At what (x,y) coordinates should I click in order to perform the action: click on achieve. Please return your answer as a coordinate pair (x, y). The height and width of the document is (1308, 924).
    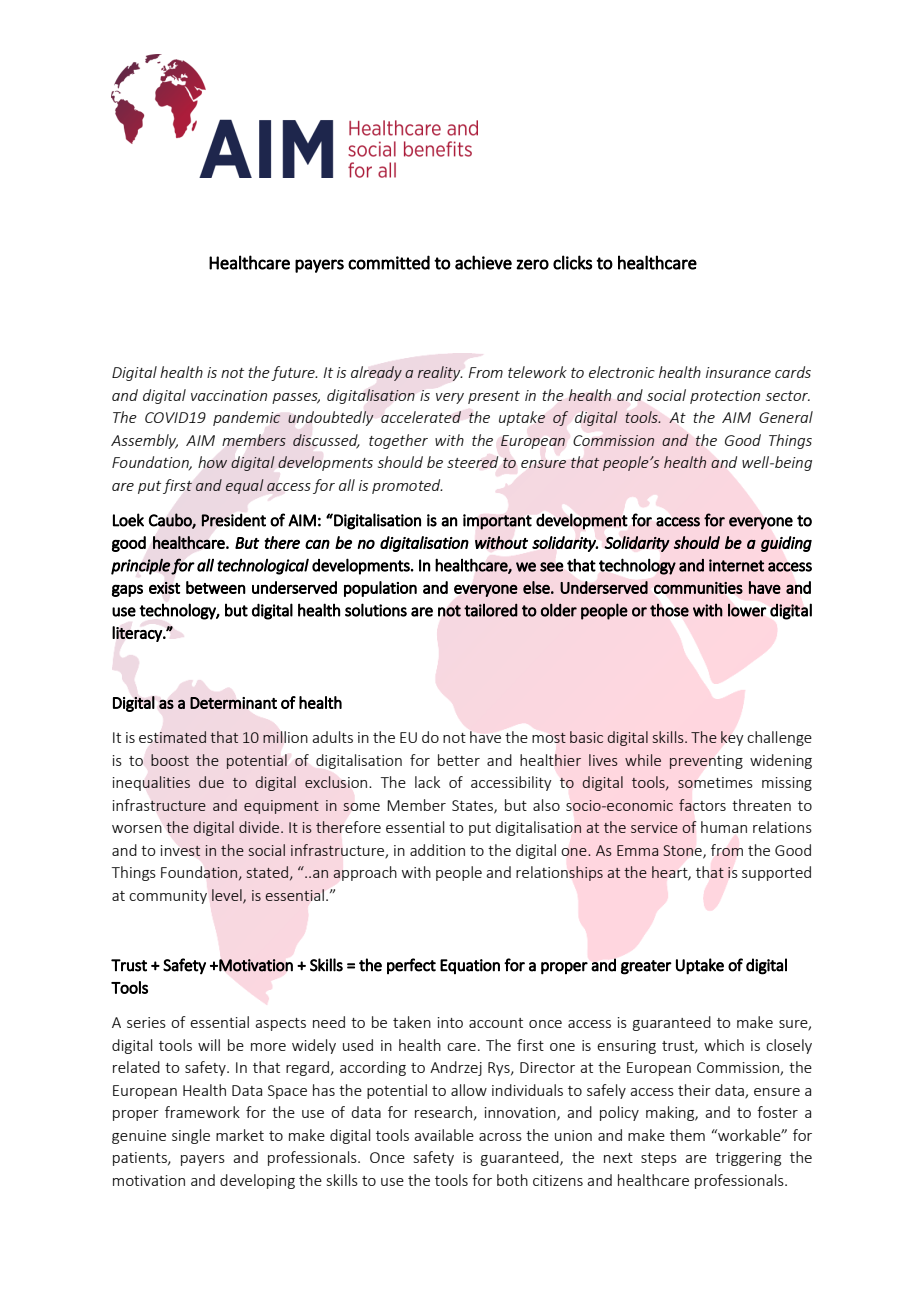
    Looking at the image, I should click on (483, 262).
